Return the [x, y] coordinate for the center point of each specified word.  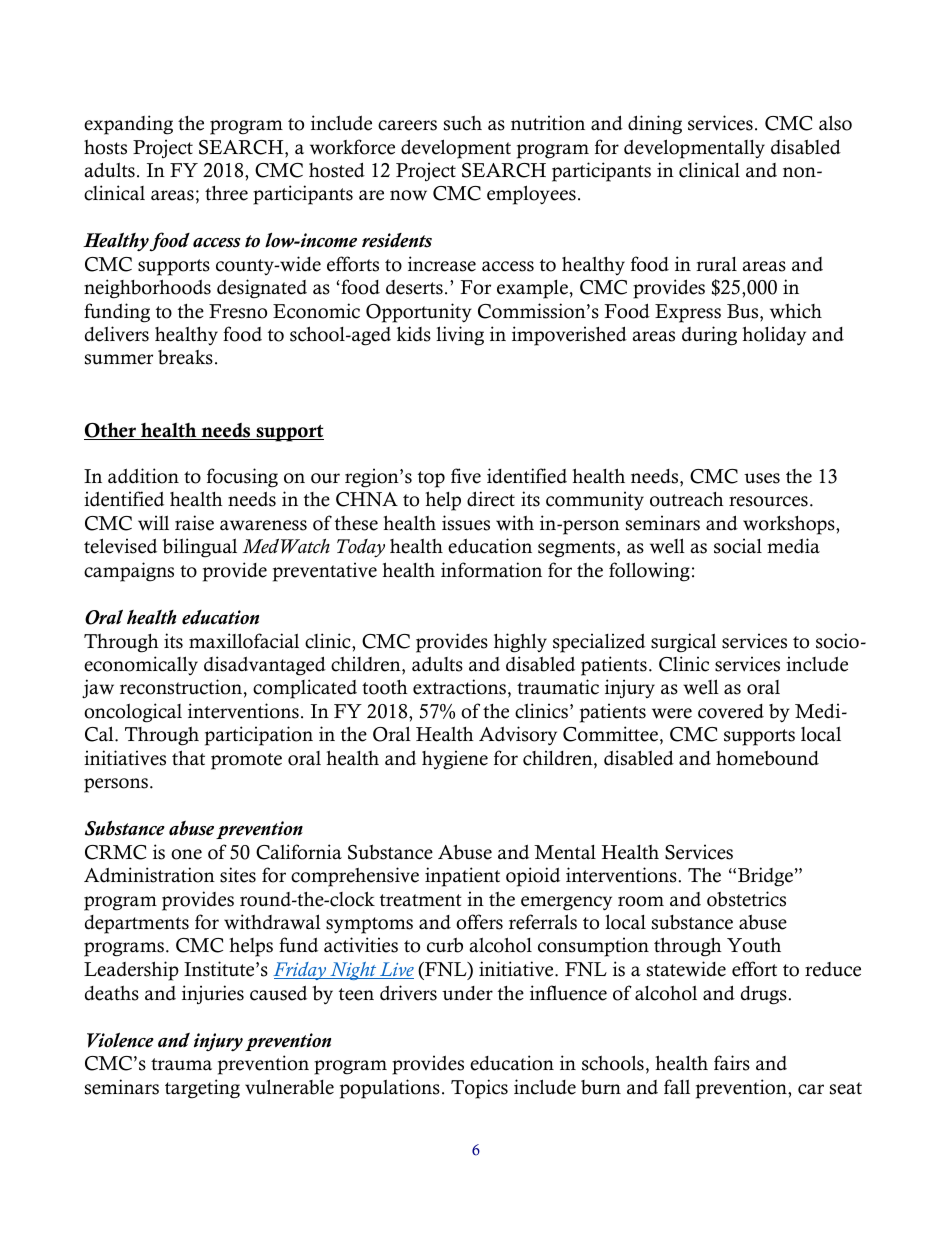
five [466, 476]
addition [143, 476]
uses [762, 478]
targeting [202, 1089]
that [188, 758]
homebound [767, 758]
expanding [128, 125]
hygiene [455, 760]
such [463, 123]
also [835, 123]
